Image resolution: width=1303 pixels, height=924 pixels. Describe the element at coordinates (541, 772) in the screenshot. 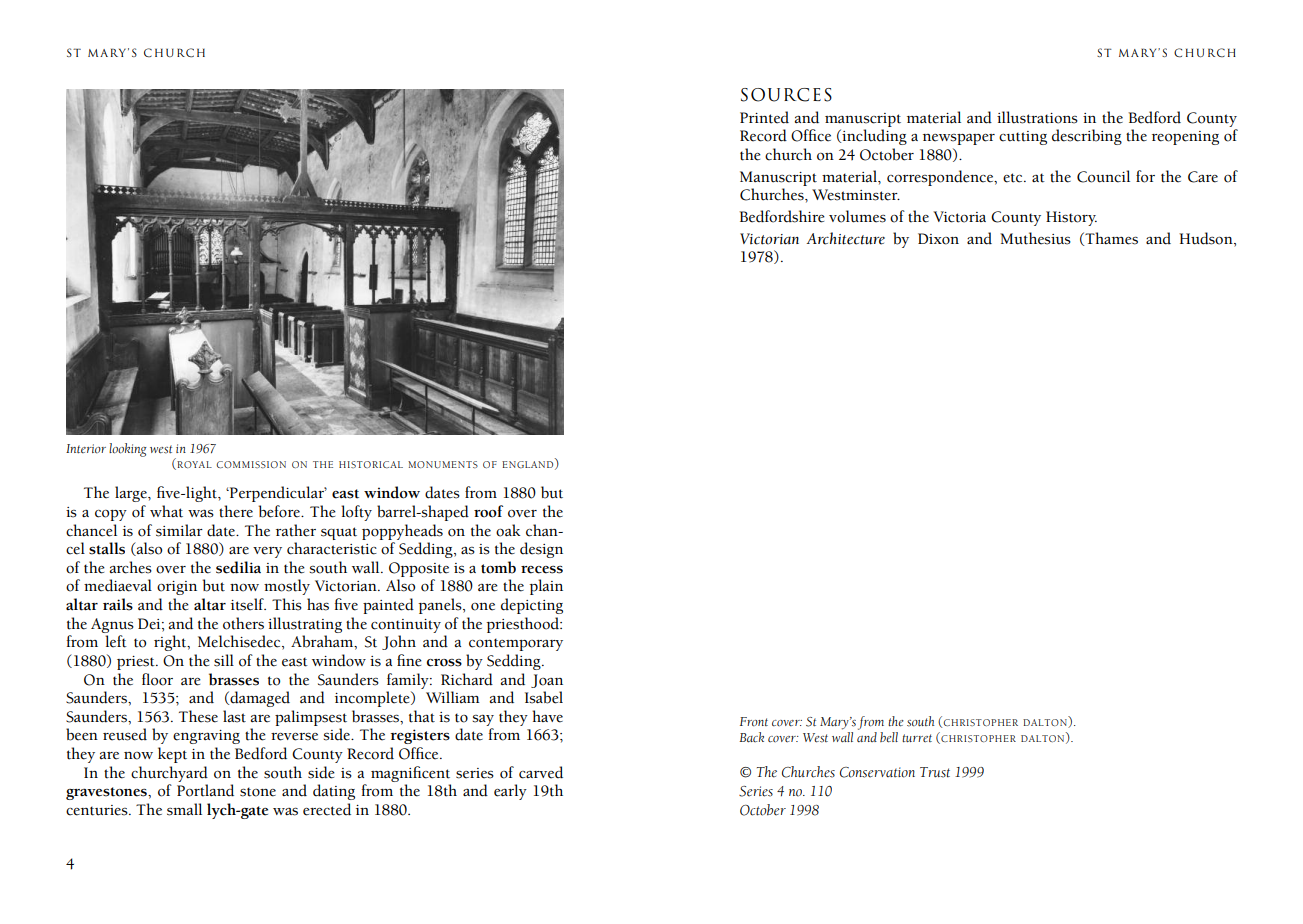

I see `carved` at that location.
